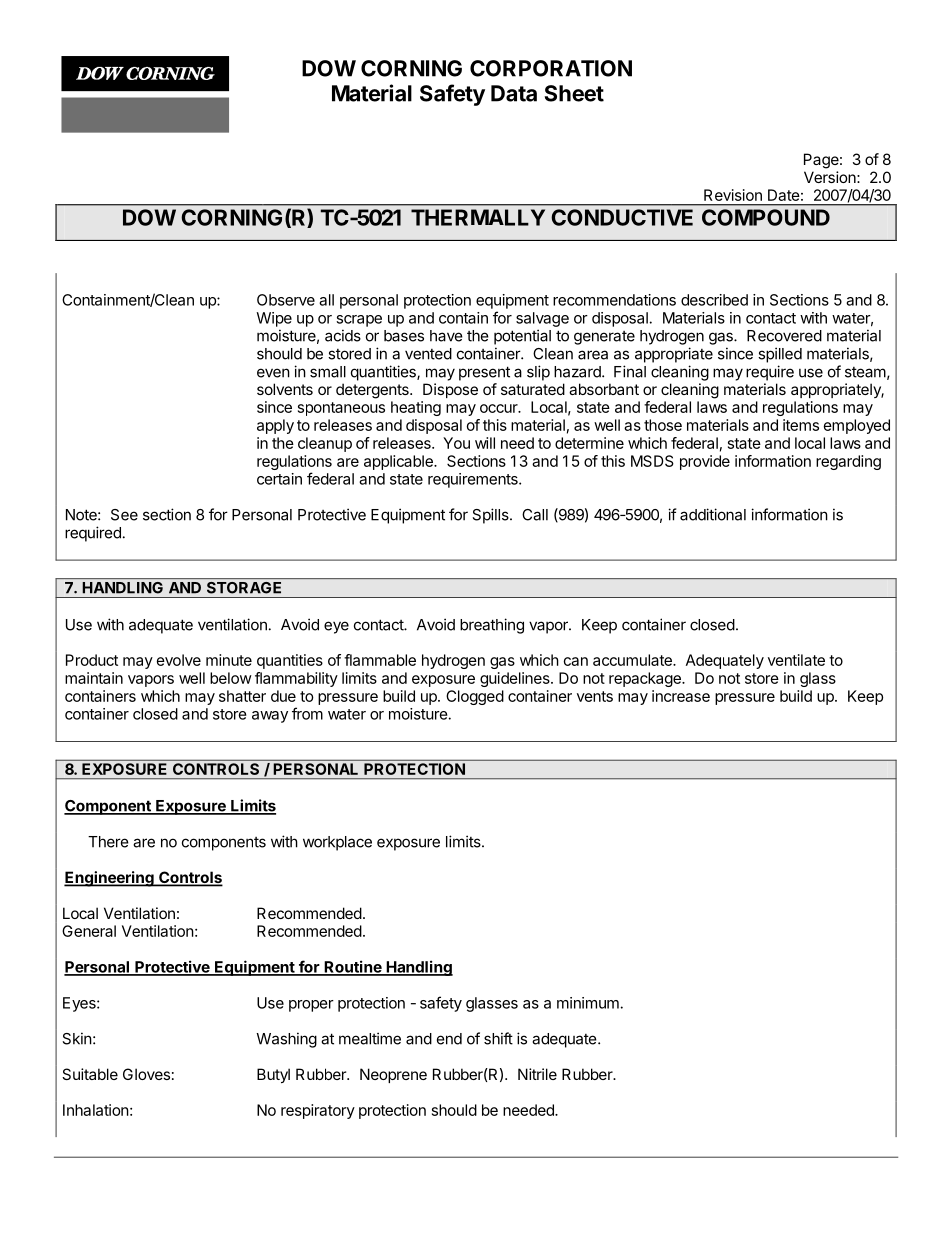  I want to click on Nitrile, so click(537, 1074).
